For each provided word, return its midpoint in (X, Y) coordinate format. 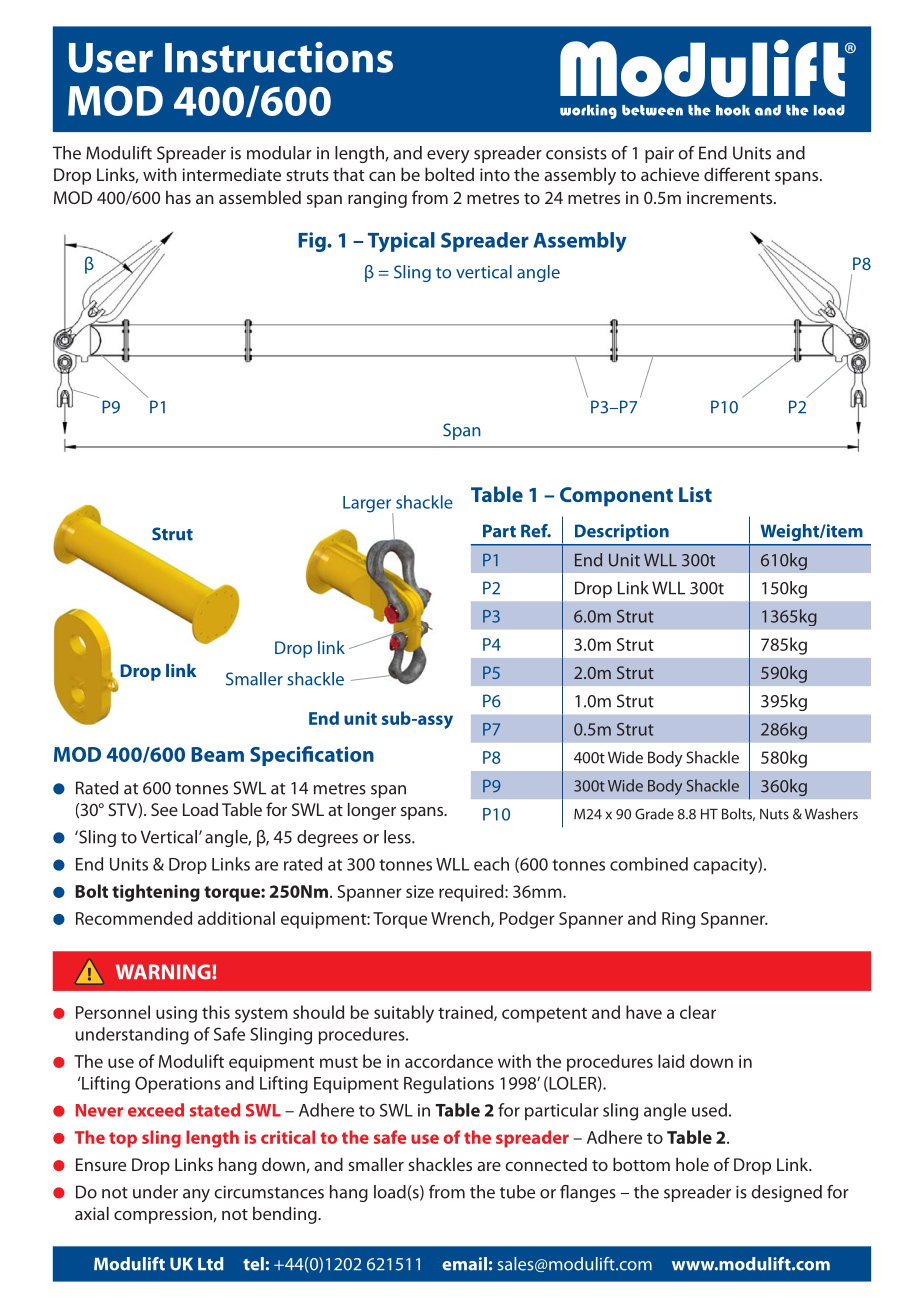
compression (163, 1215)
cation (344, 754)
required (472, 893)
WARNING (164, 972)
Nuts (774, 814)
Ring (678, 920)
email (464, 1264)
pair (659, 155)
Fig (313, 242)
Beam (217, 754)
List (695, 494)
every (448, 156)
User (111, 58)
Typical (401, 242)
